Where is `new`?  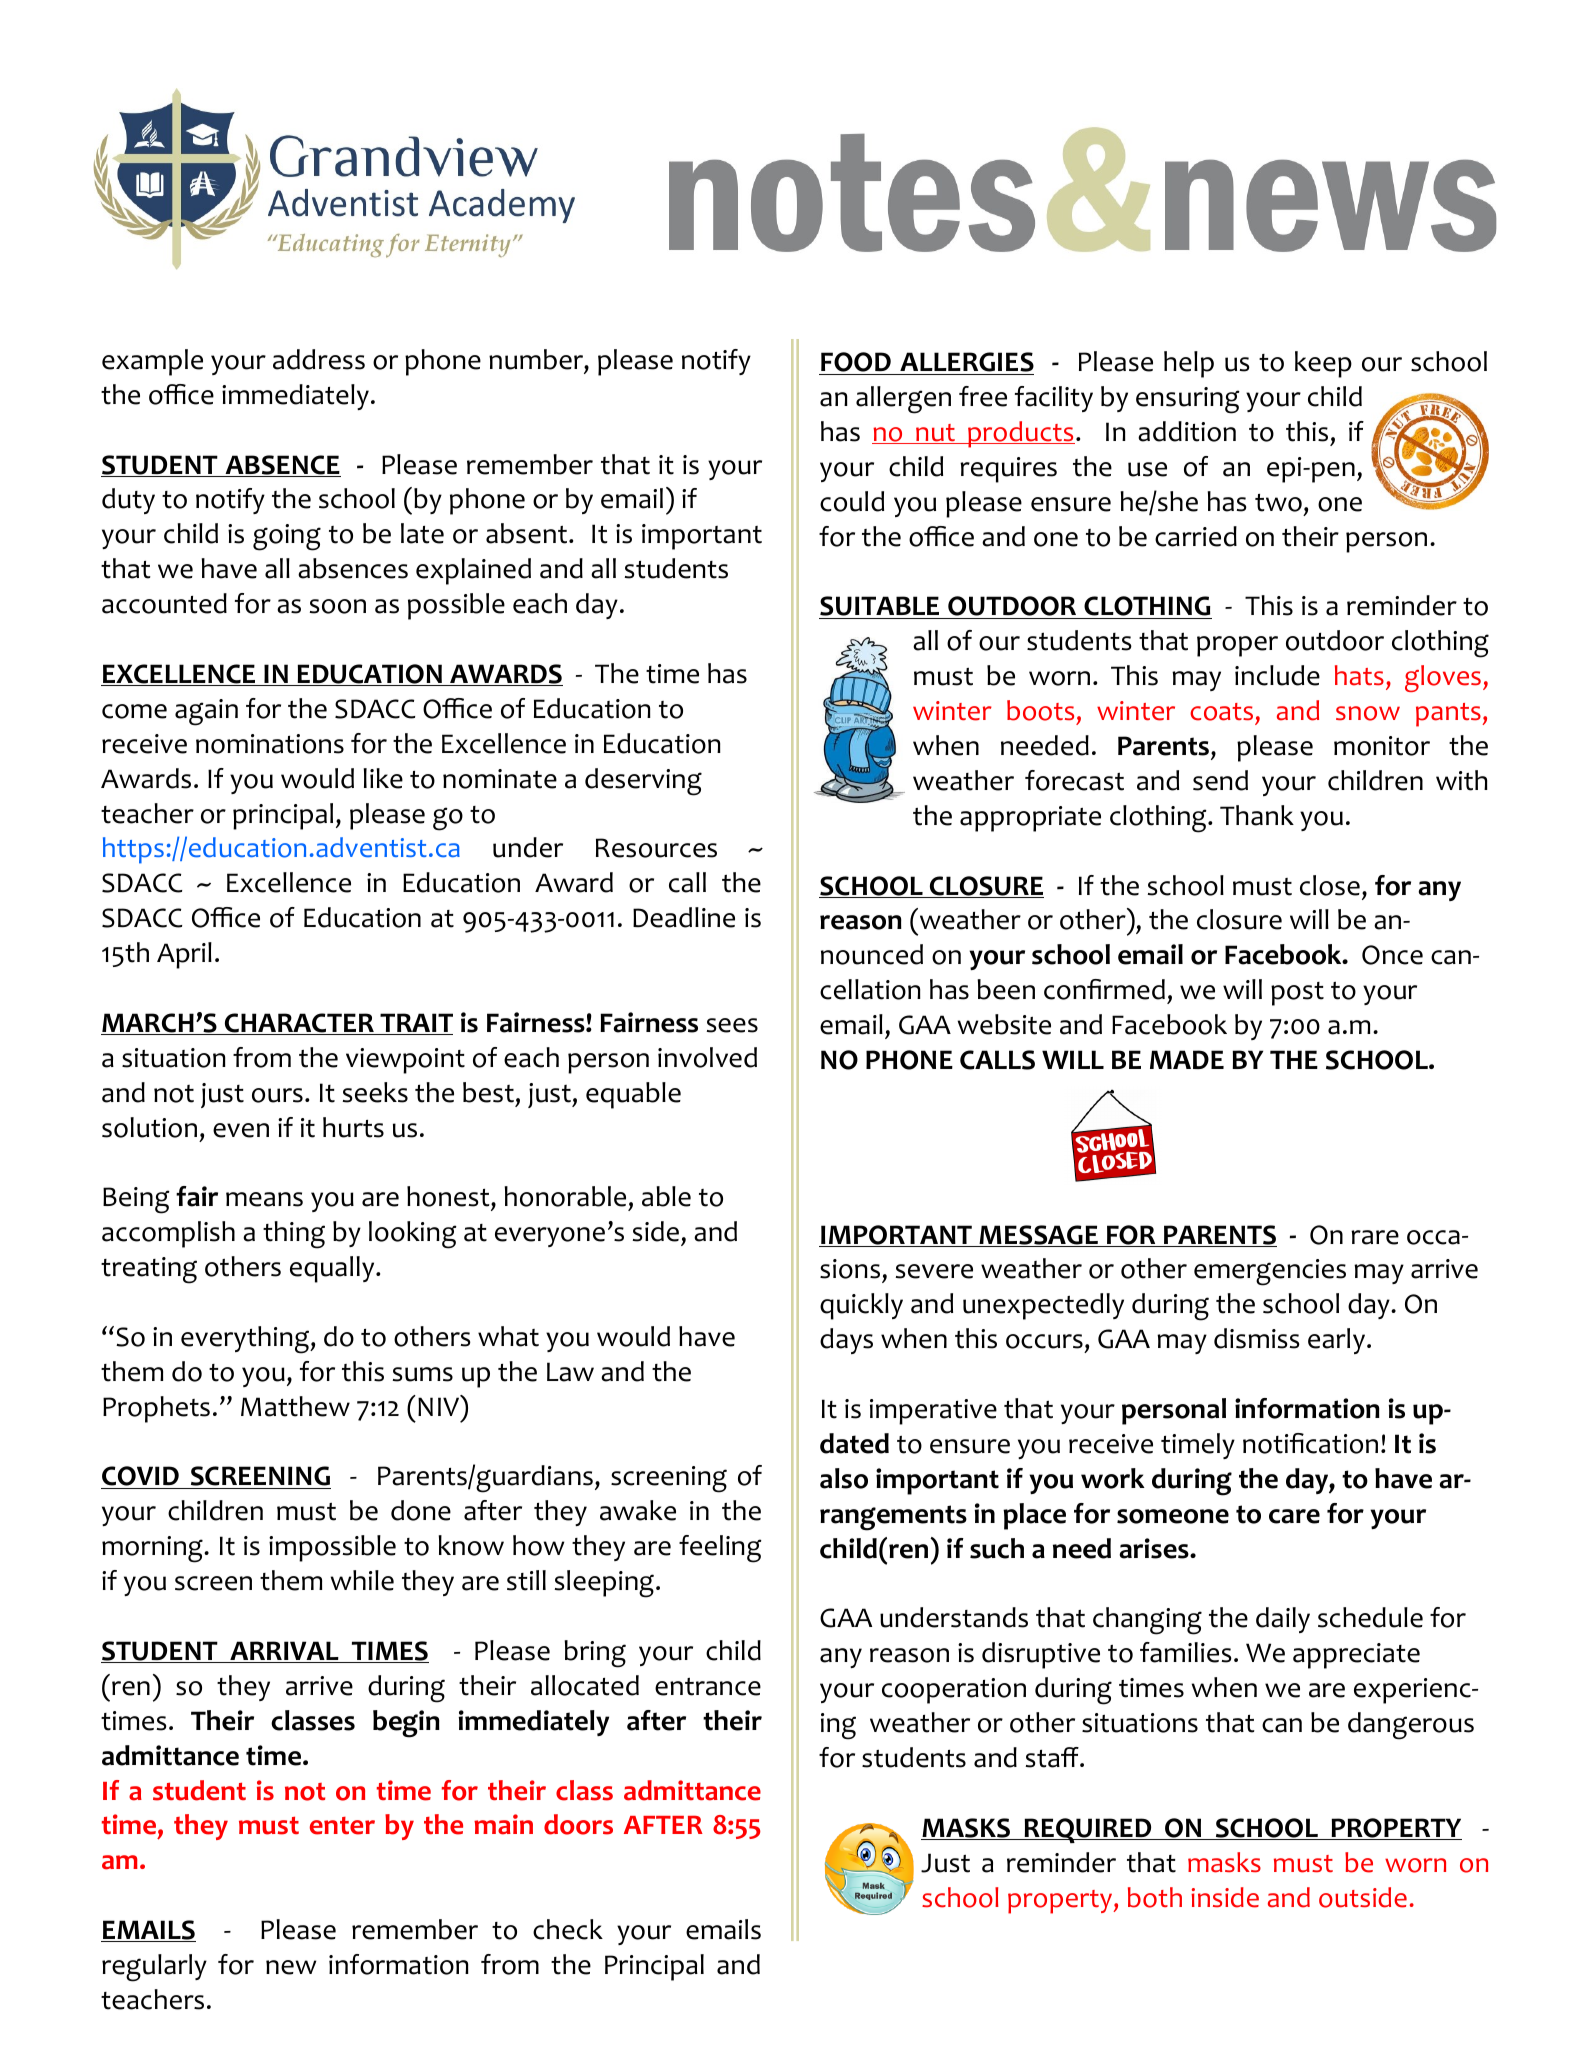
new is located at coordinates (291, 1967).
